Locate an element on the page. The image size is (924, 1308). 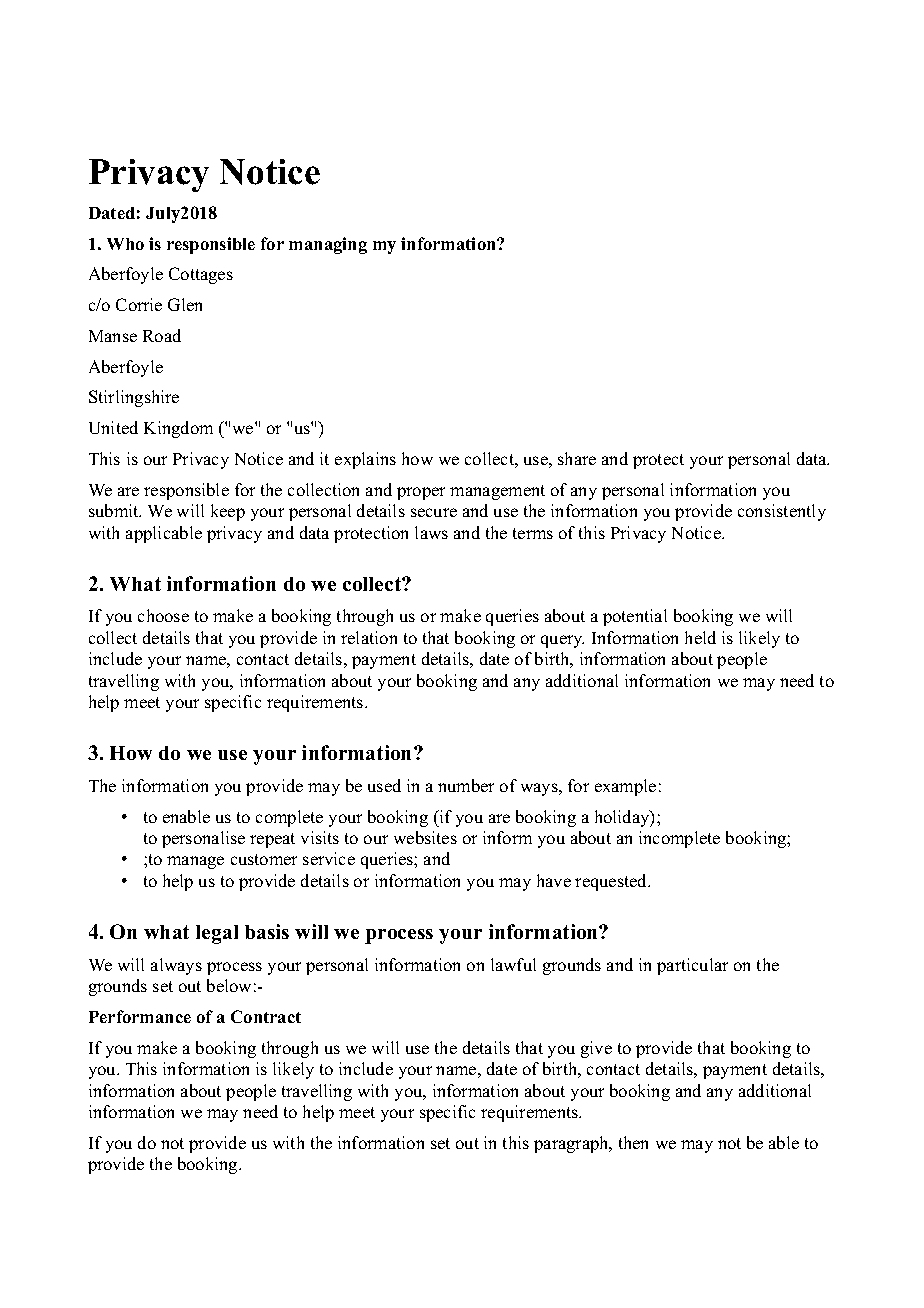
websites is located at coordinates (425, 837).
